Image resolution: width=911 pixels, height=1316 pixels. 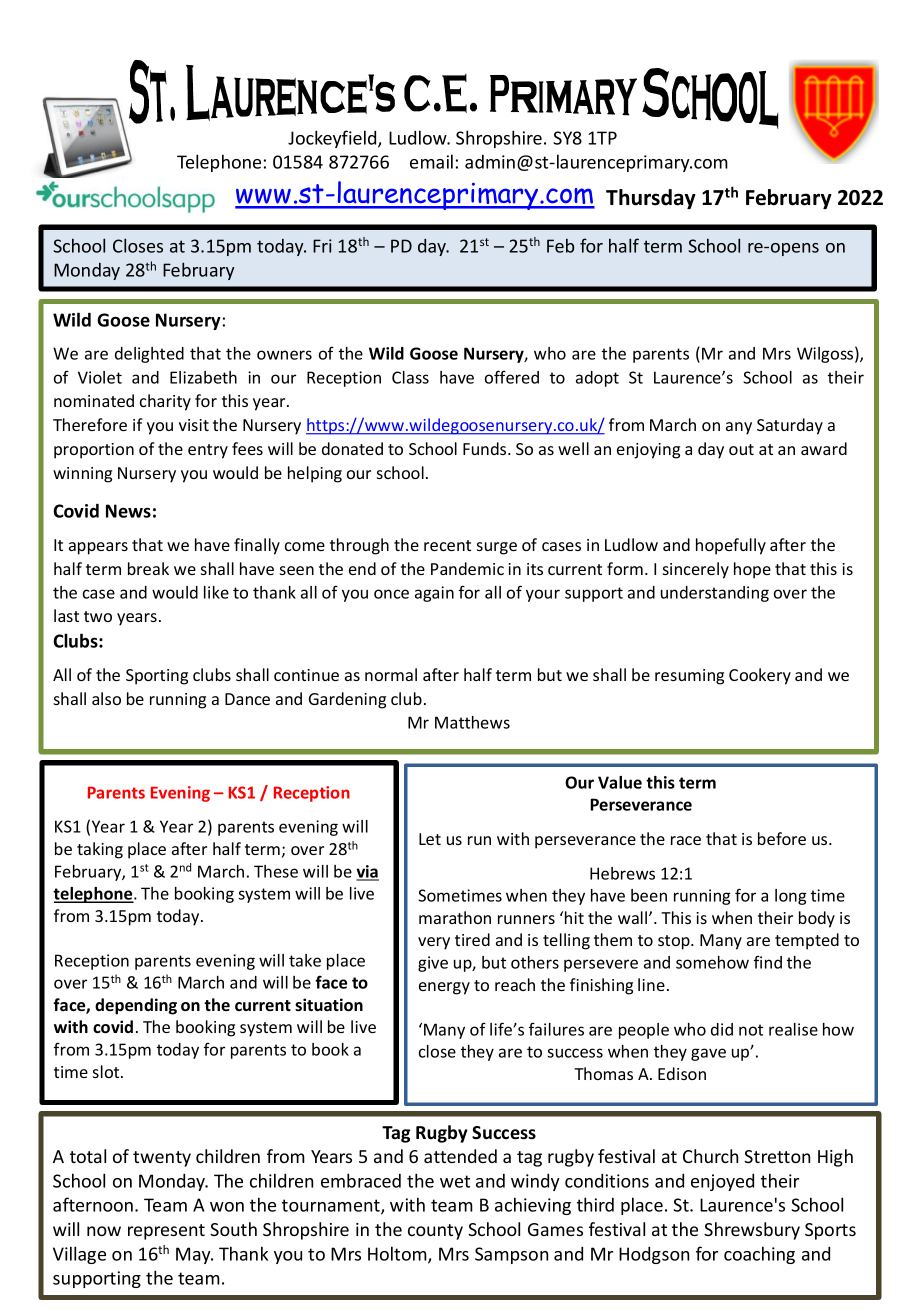 I want to click on Funds, so click(x=486, y=448).
